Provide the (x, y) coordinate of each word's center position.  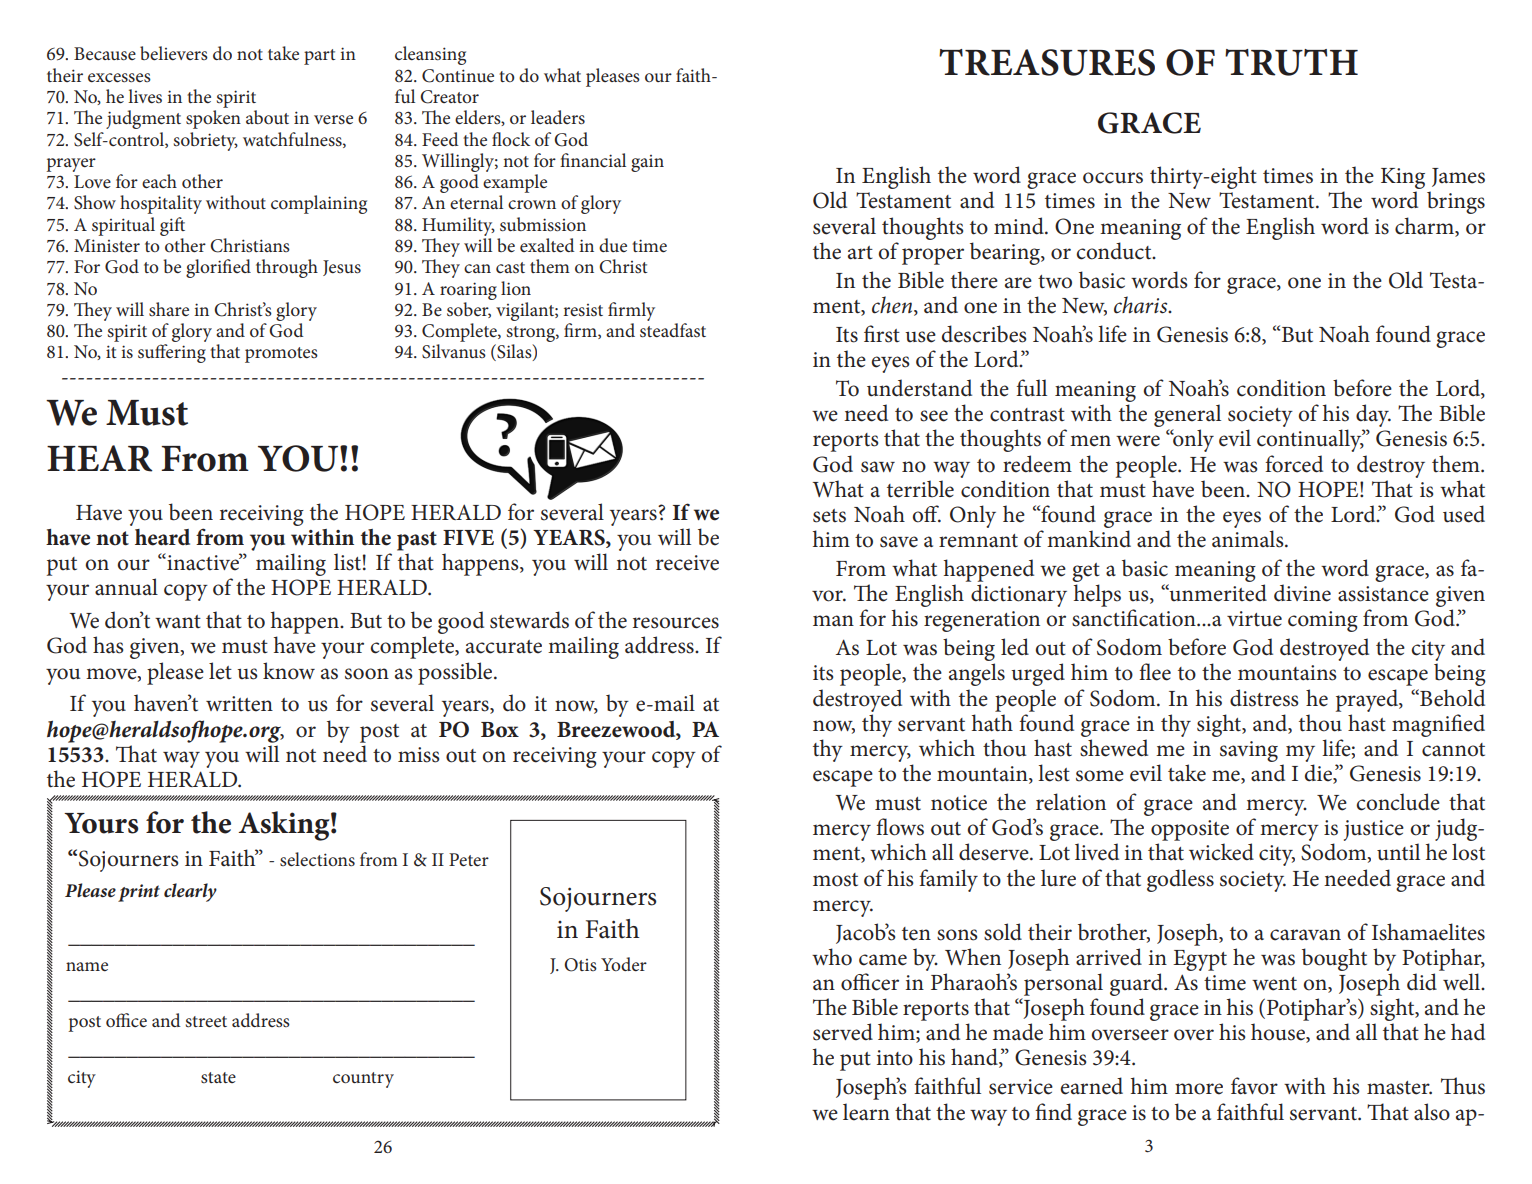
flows (900, 827)
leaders (558, 117)
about (267, 117)
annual (126, 587)
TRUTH (1291, 62)
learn (866, 1112)
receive (687, 563)
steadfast (673, 330)
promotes (281, 355)
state (218, 1077)
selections (317, 859)
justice (1374, 830)
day (1373, 417)
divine (1302, 593)
